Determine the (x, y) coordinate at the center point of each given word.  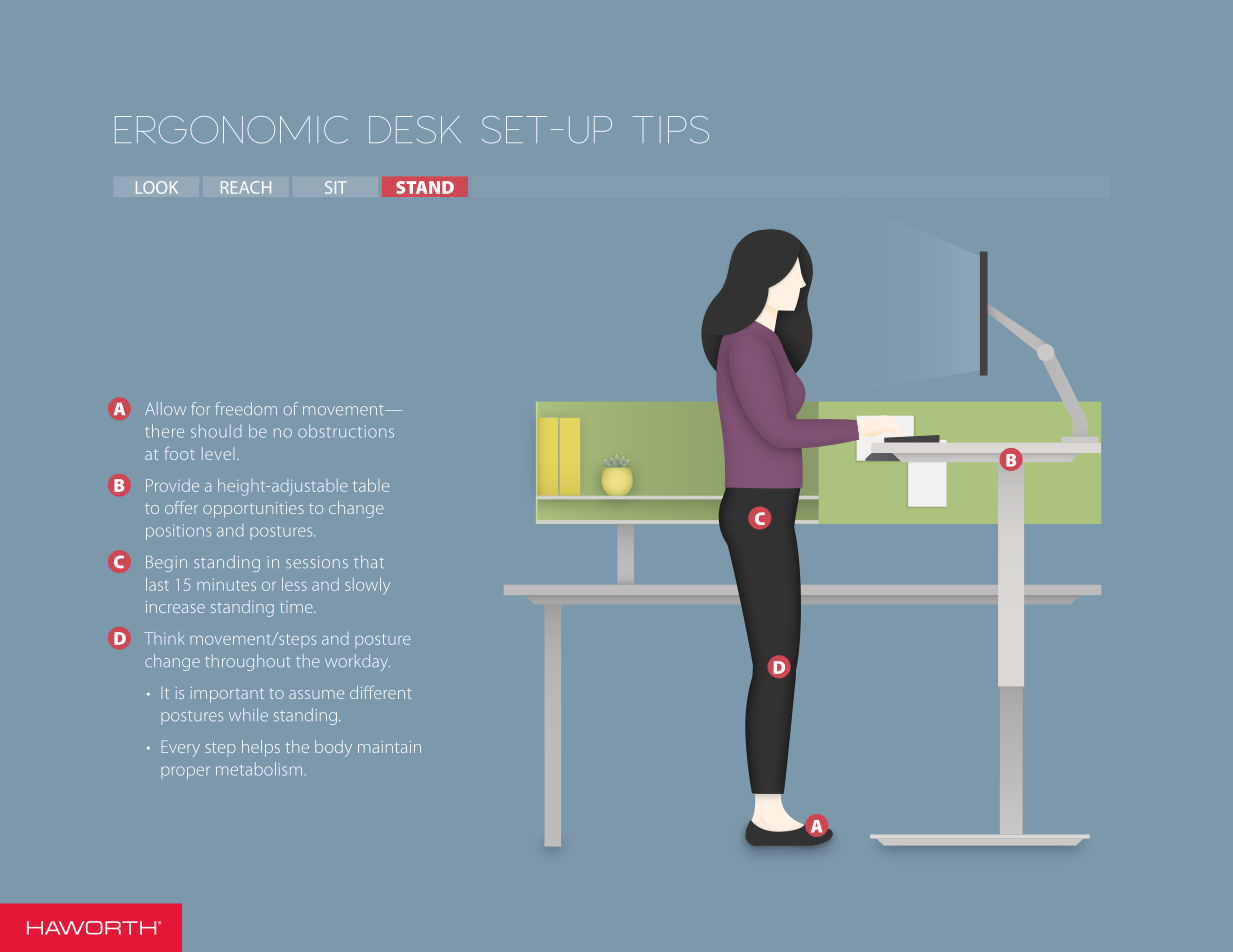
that (369, 561)
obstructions (346, 431)
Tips (671, 130)
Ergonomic (231, 130)
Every (180, 748)
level (218, 453)
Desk (415, 130)
